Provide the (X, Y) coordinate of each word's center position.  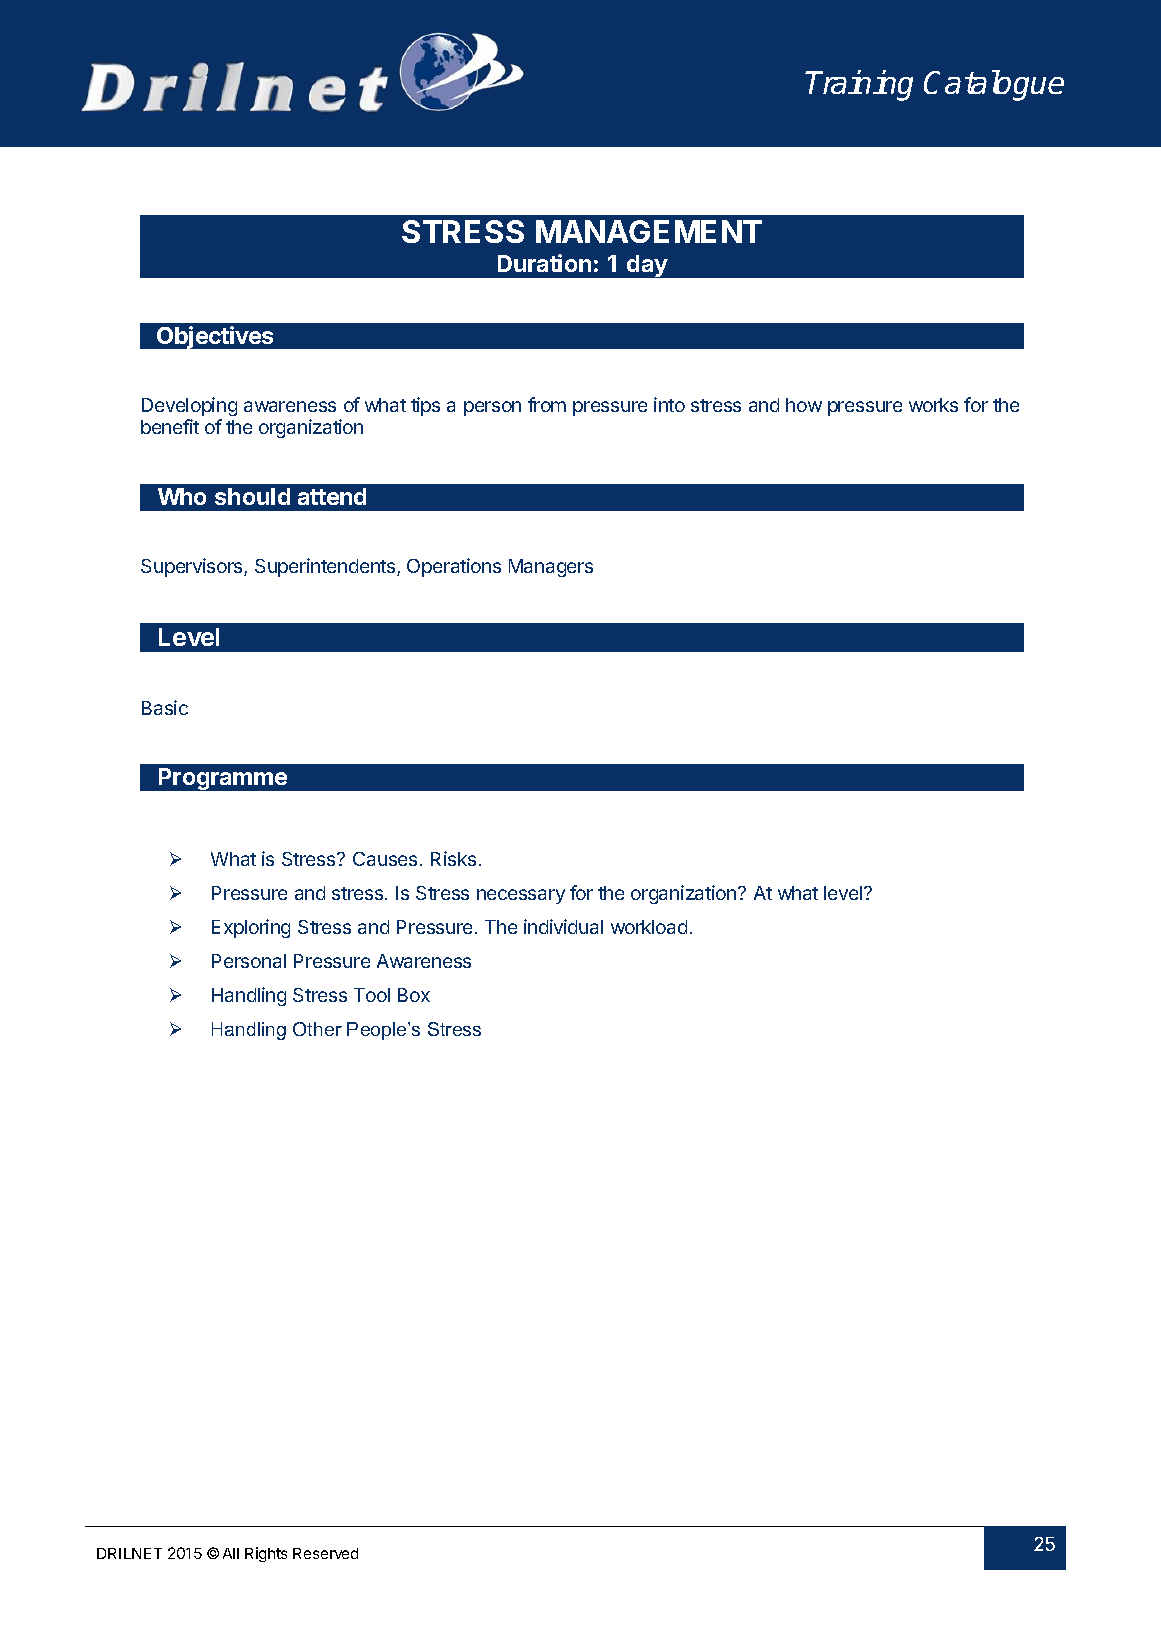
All (231, 1553)
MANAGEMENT (649, 231)
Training (859, 85)
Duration (544, 263)
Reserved (325, 1553)
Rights (266, 1554)
